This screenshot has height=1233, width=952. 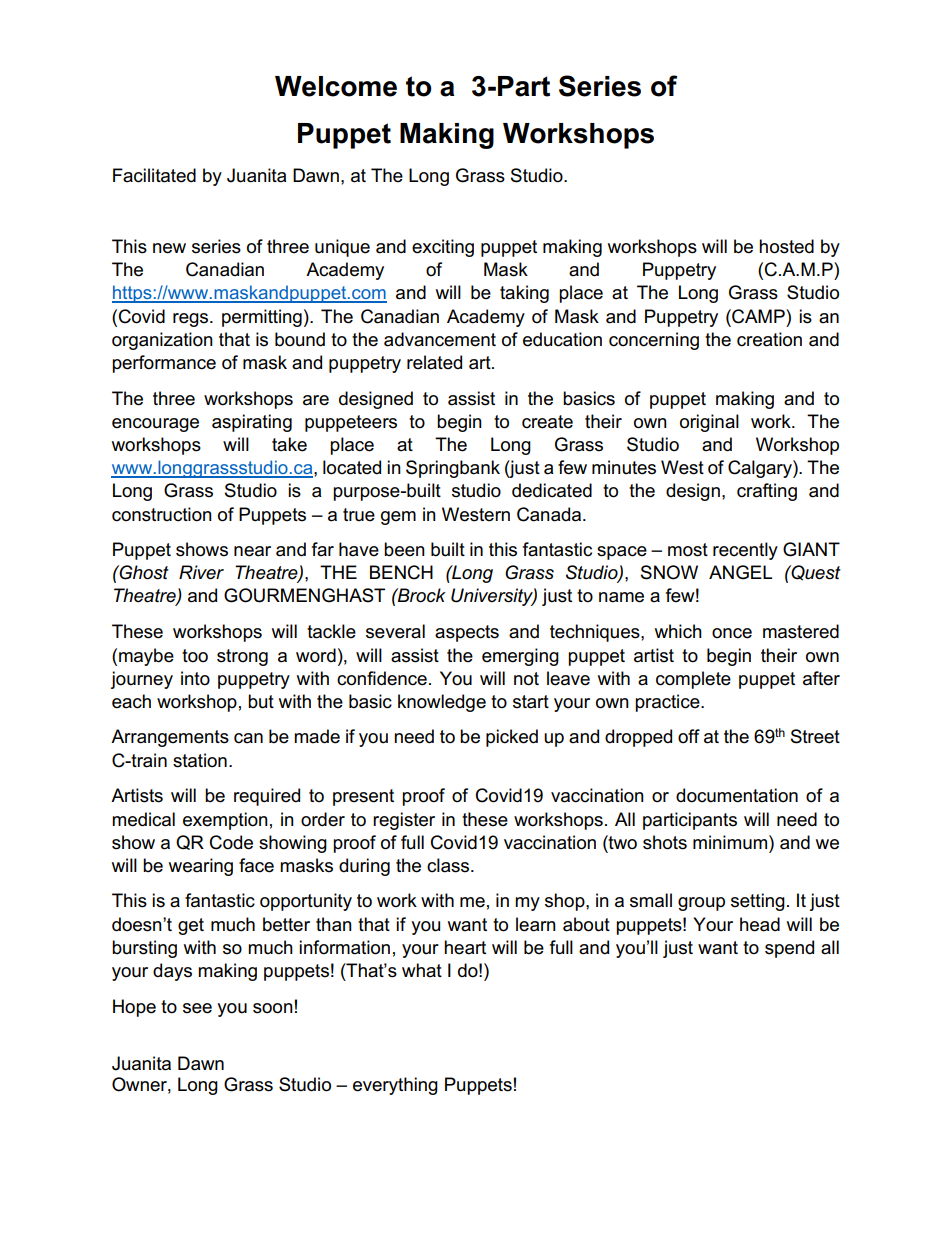 I want to click on everything, so click(x=395, y=1086).
